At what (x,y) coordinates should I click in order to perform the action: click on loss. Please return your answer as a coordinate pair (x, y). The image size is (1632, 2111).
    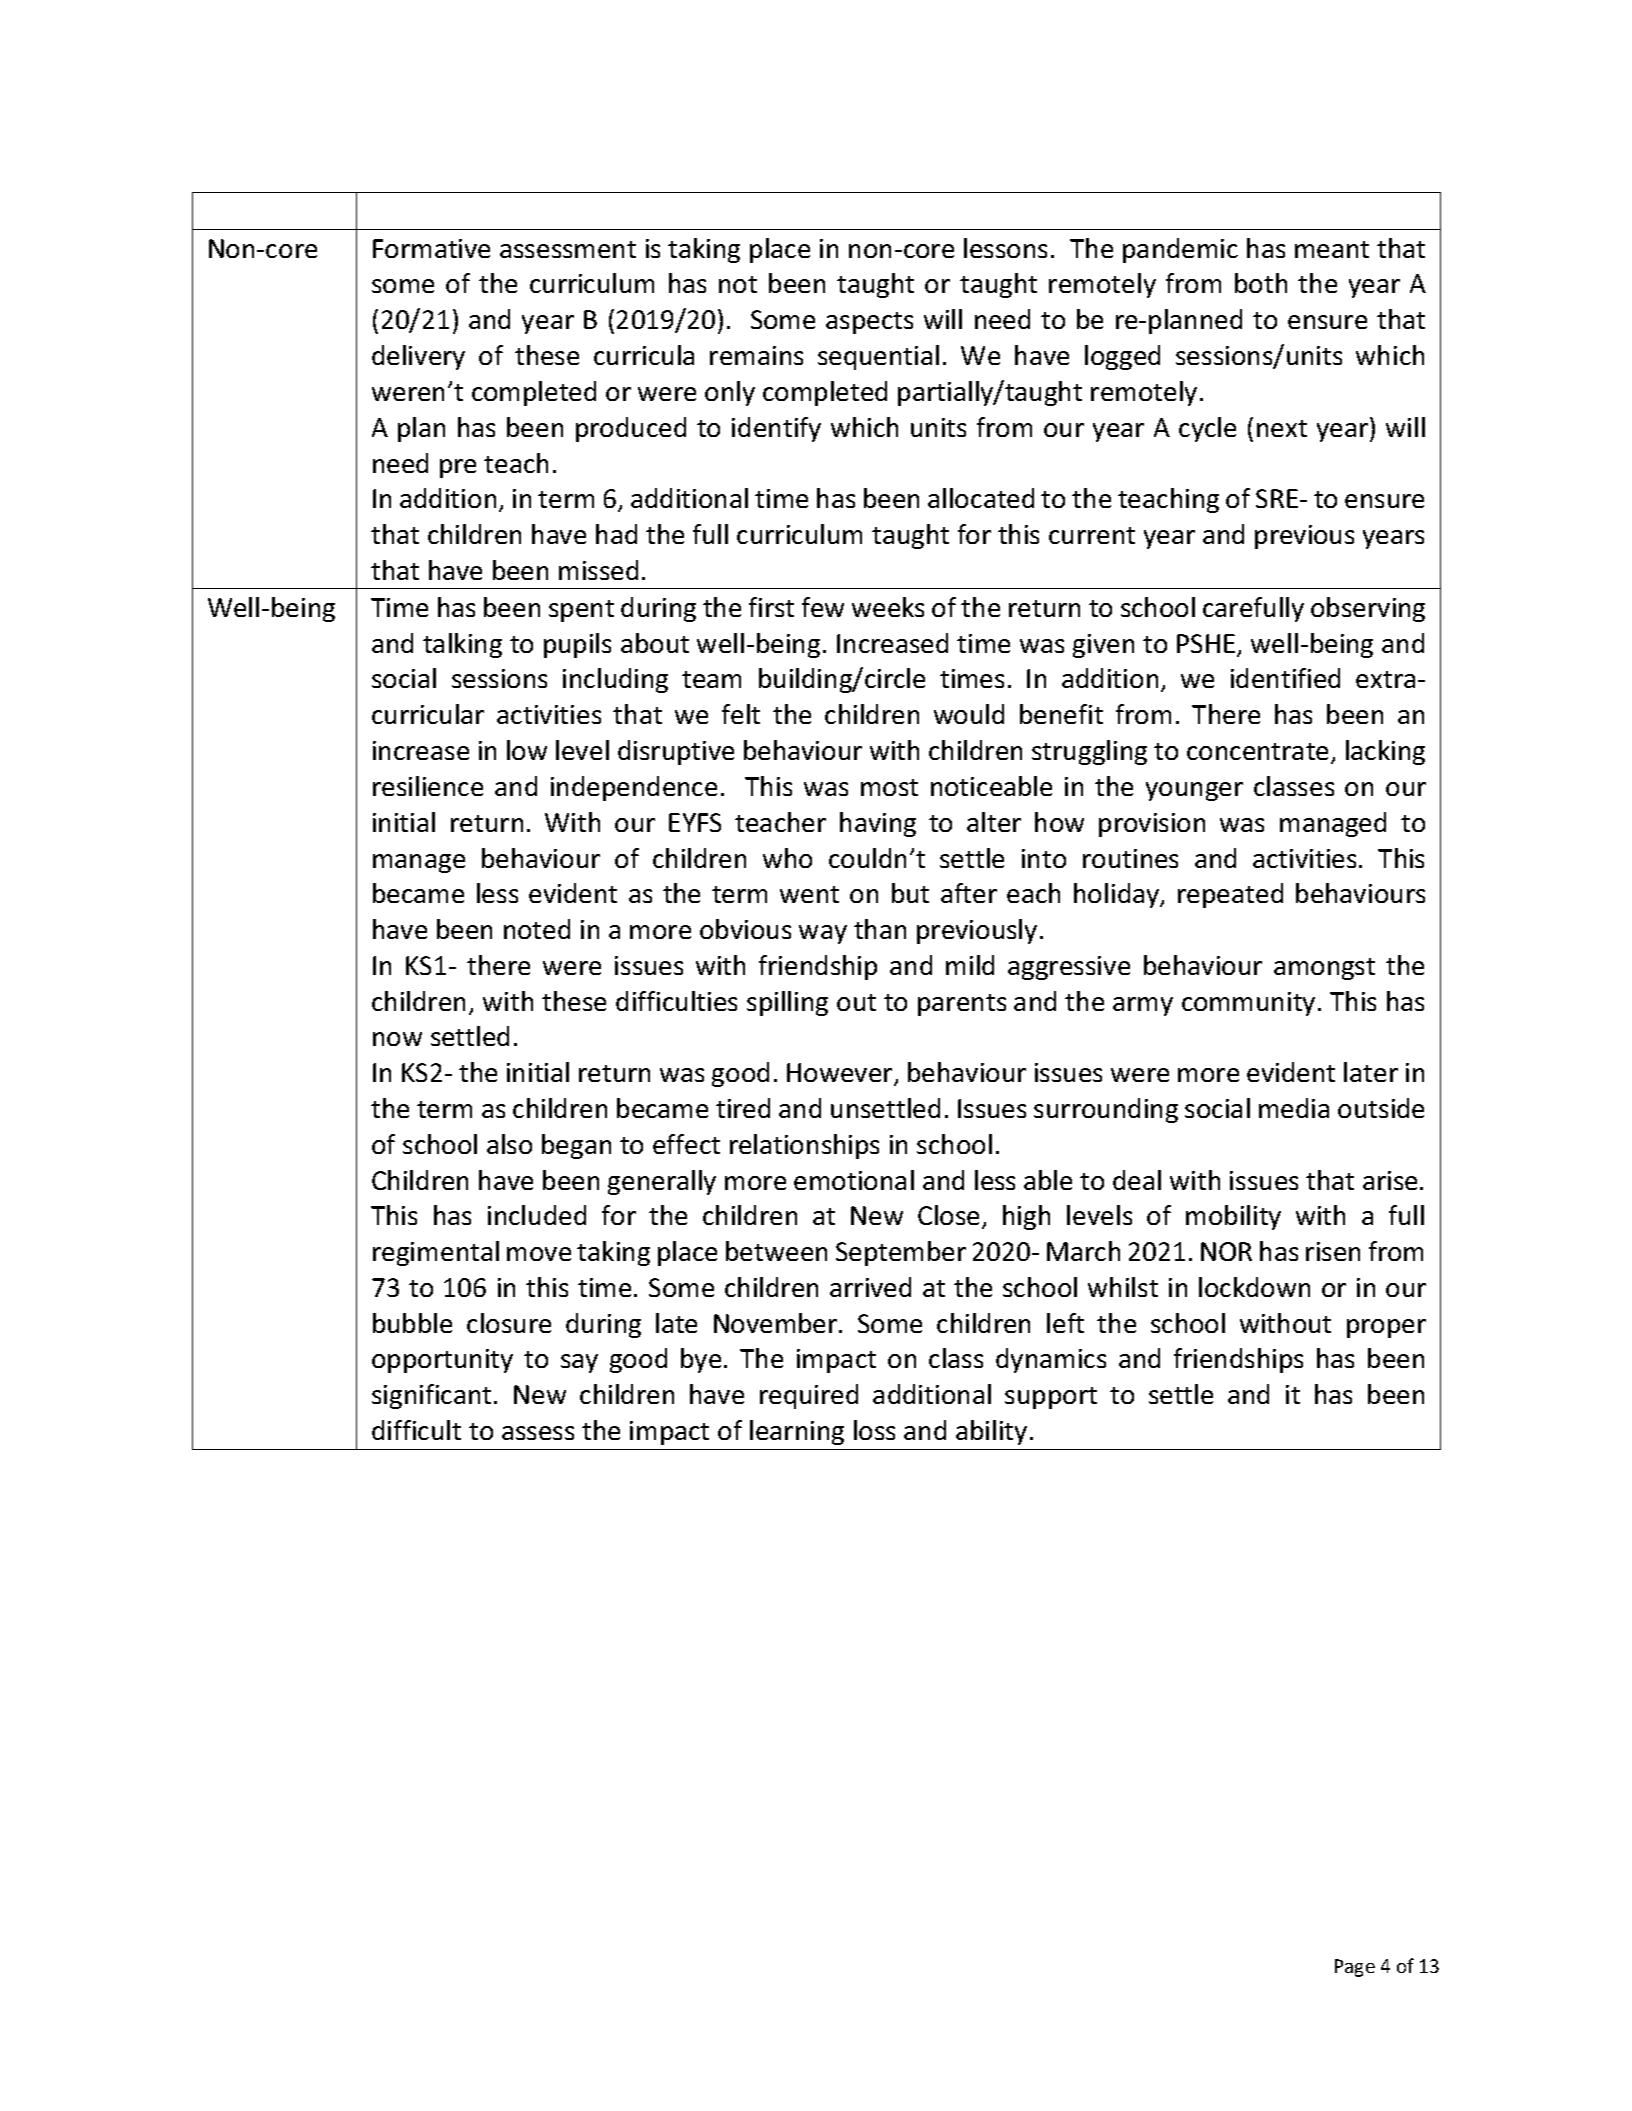
    Looking at the image, I should click on (874, 1430).
